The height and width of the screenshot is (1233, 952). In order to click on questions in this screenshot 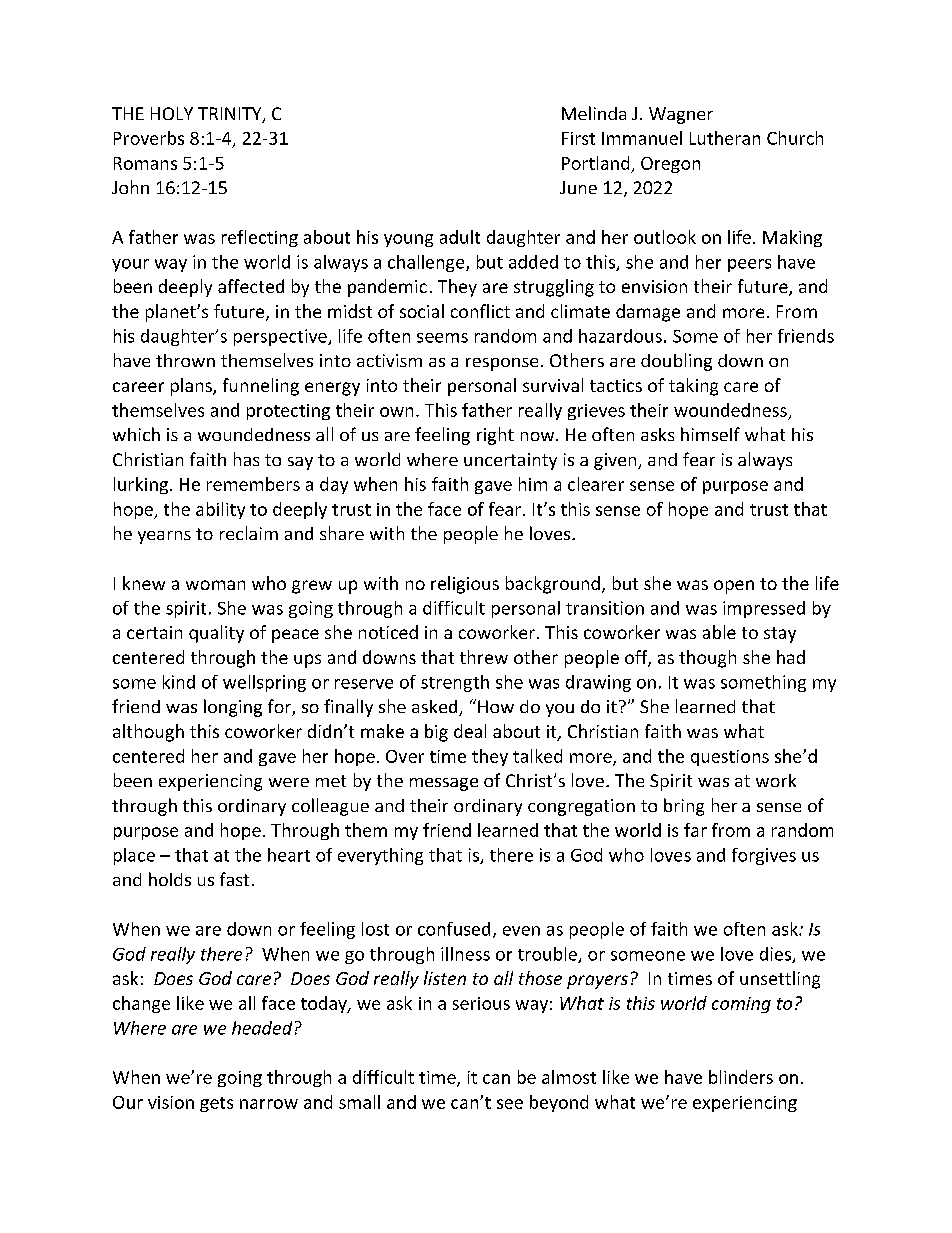, I will do `click(730, 758)`.
